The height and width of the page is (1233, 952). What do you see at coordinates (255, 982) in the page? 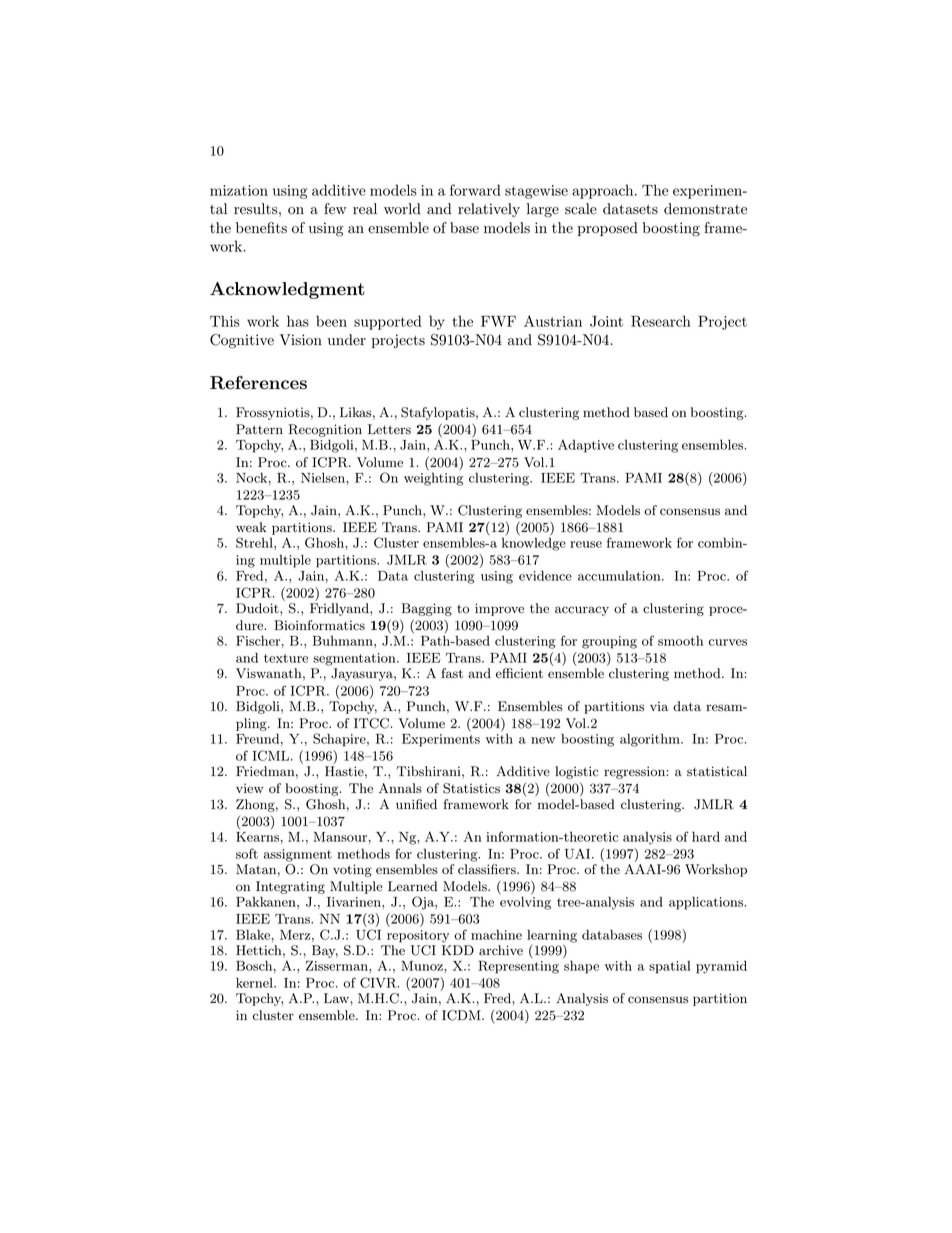
I see `kernel` at bounding box center [255, 982].
